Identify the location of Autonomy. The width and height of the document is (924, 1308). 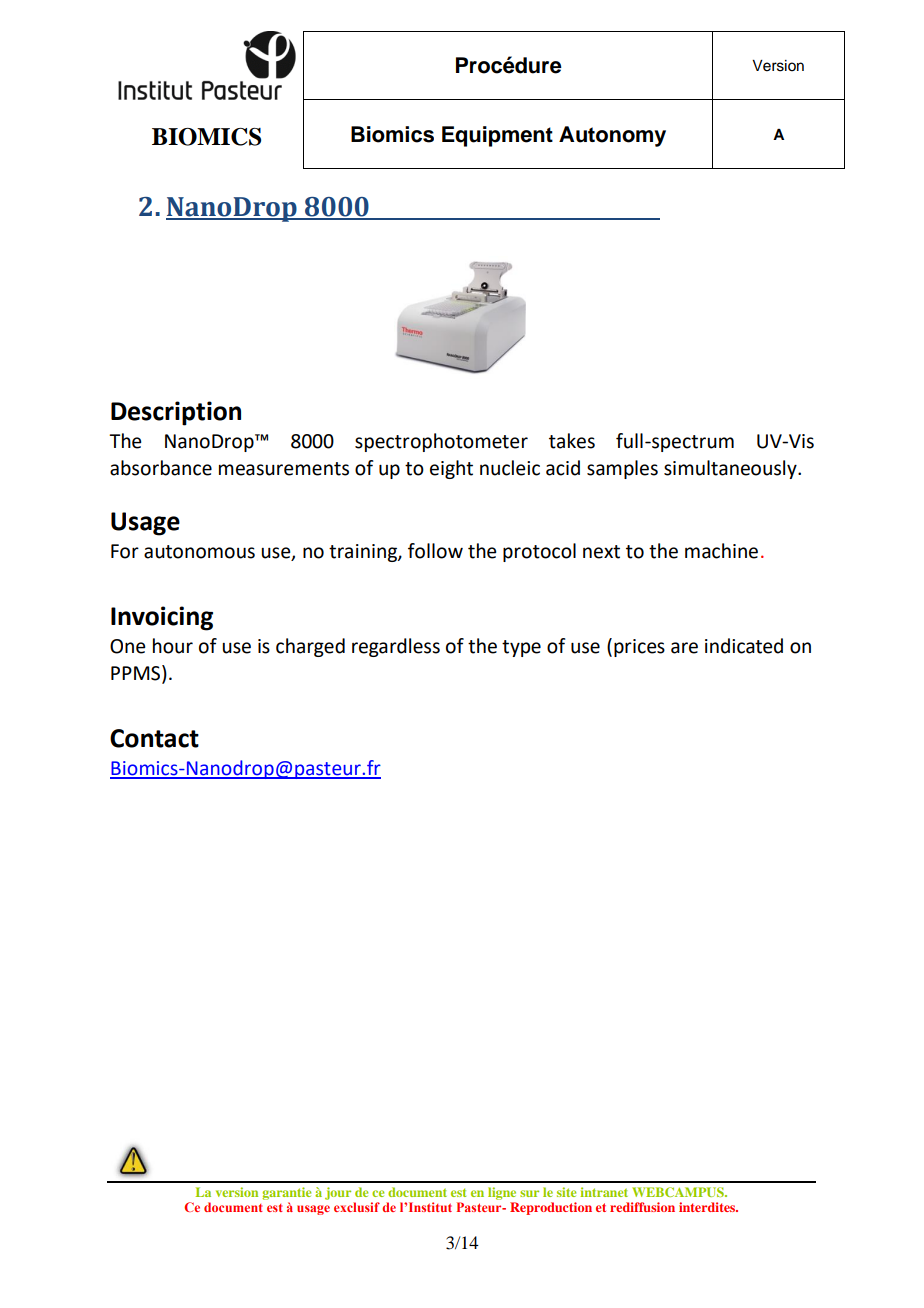
(612, 136).
